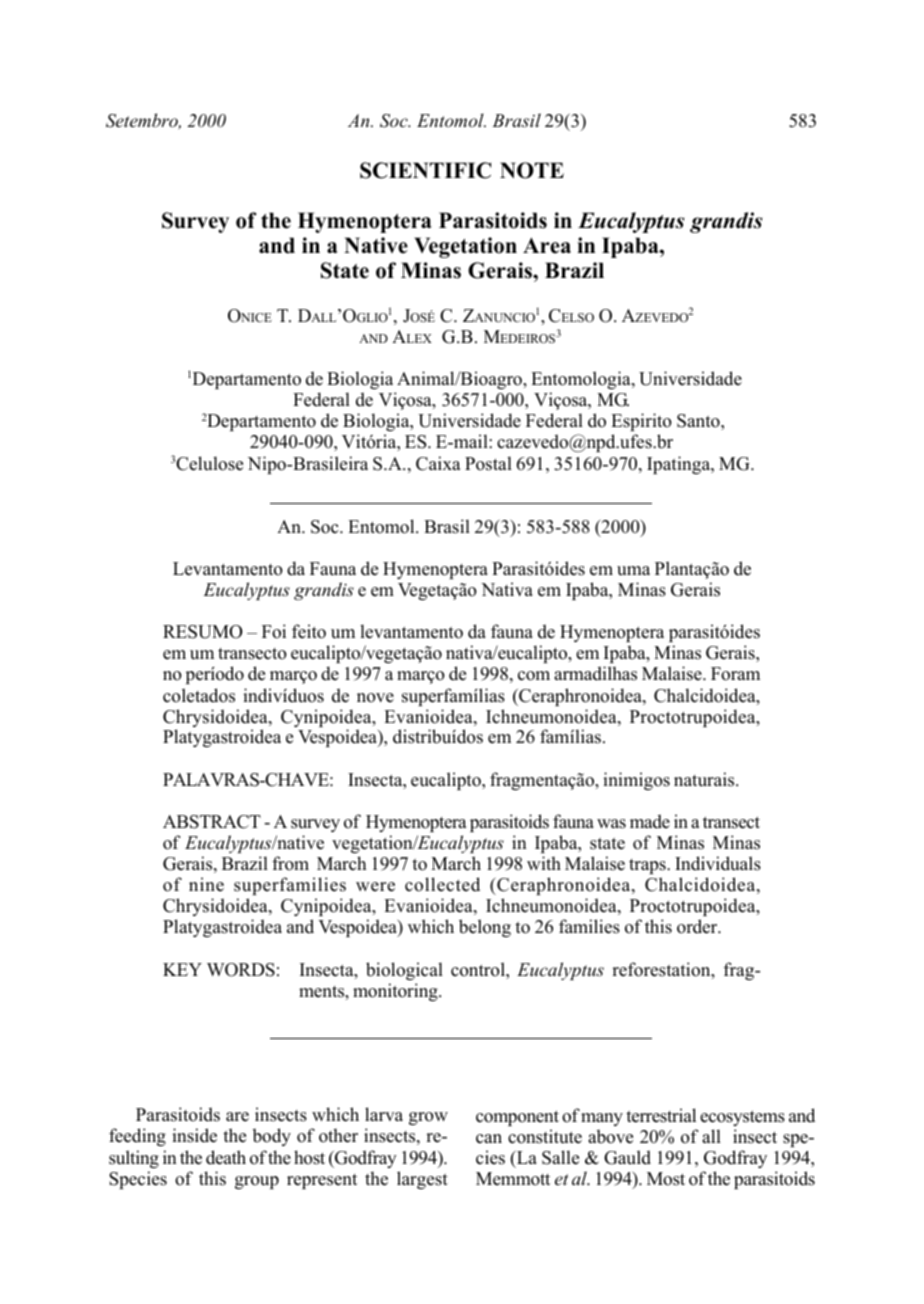 The image size is (924, 1304). I want to click on Most, so click(666, 1179).
